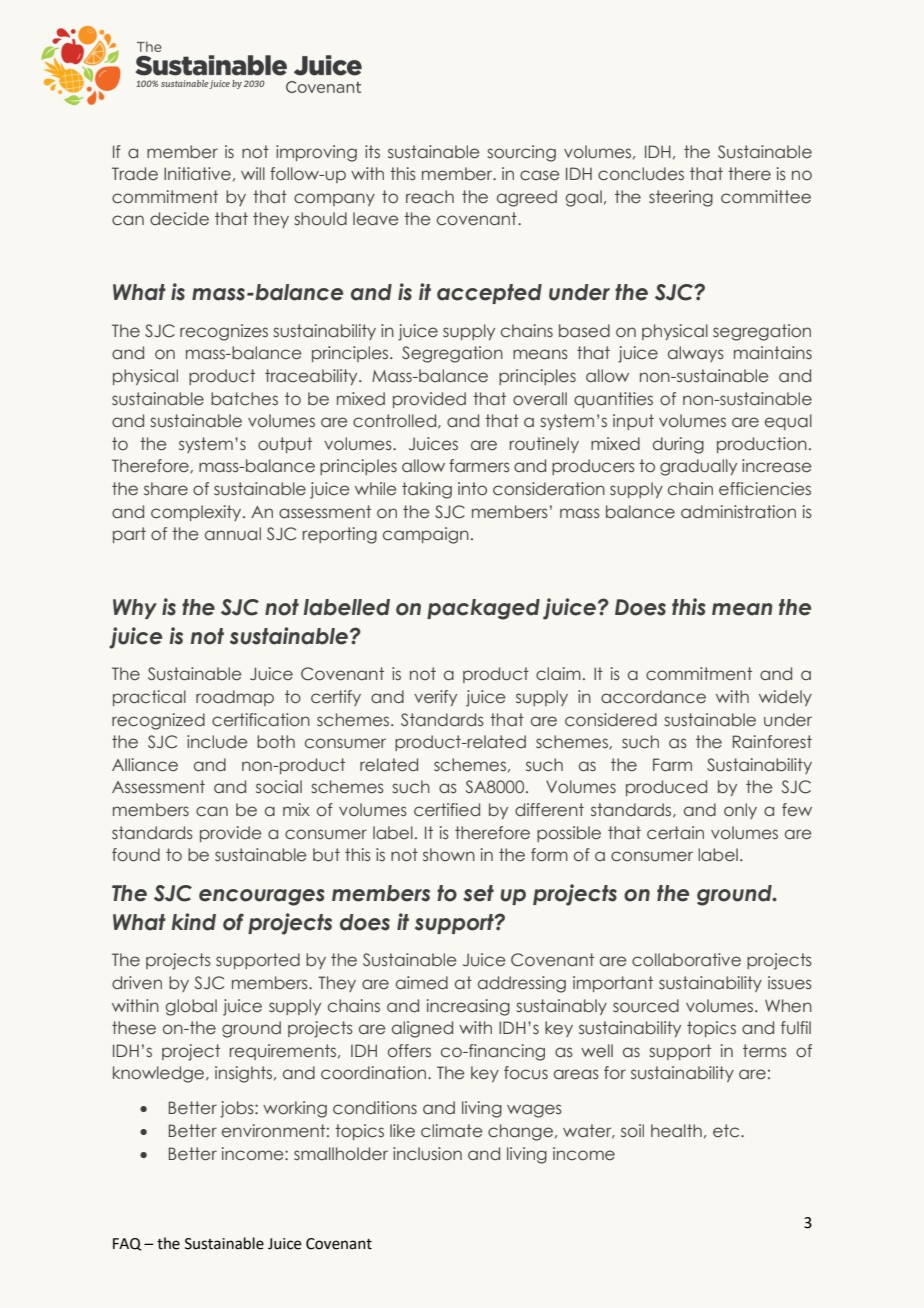  I want to click on steering, so click(681, 198).
